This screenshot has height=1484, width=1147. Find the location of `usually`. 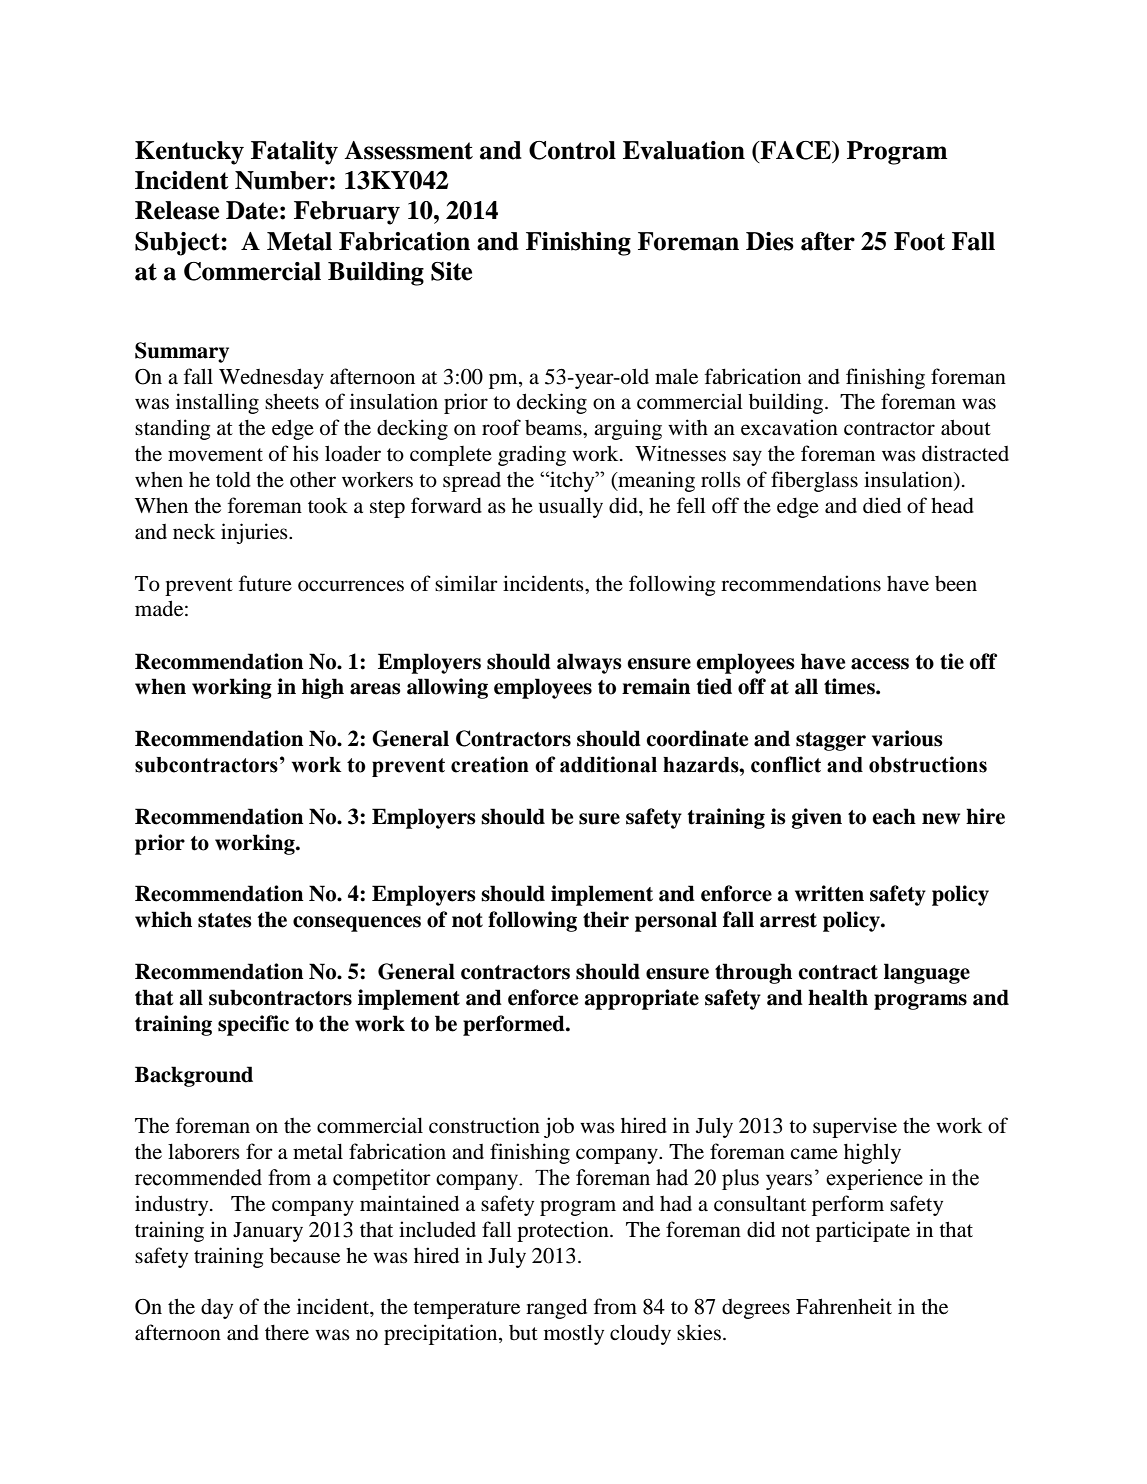

usually is located at coordinates (571, 507).
